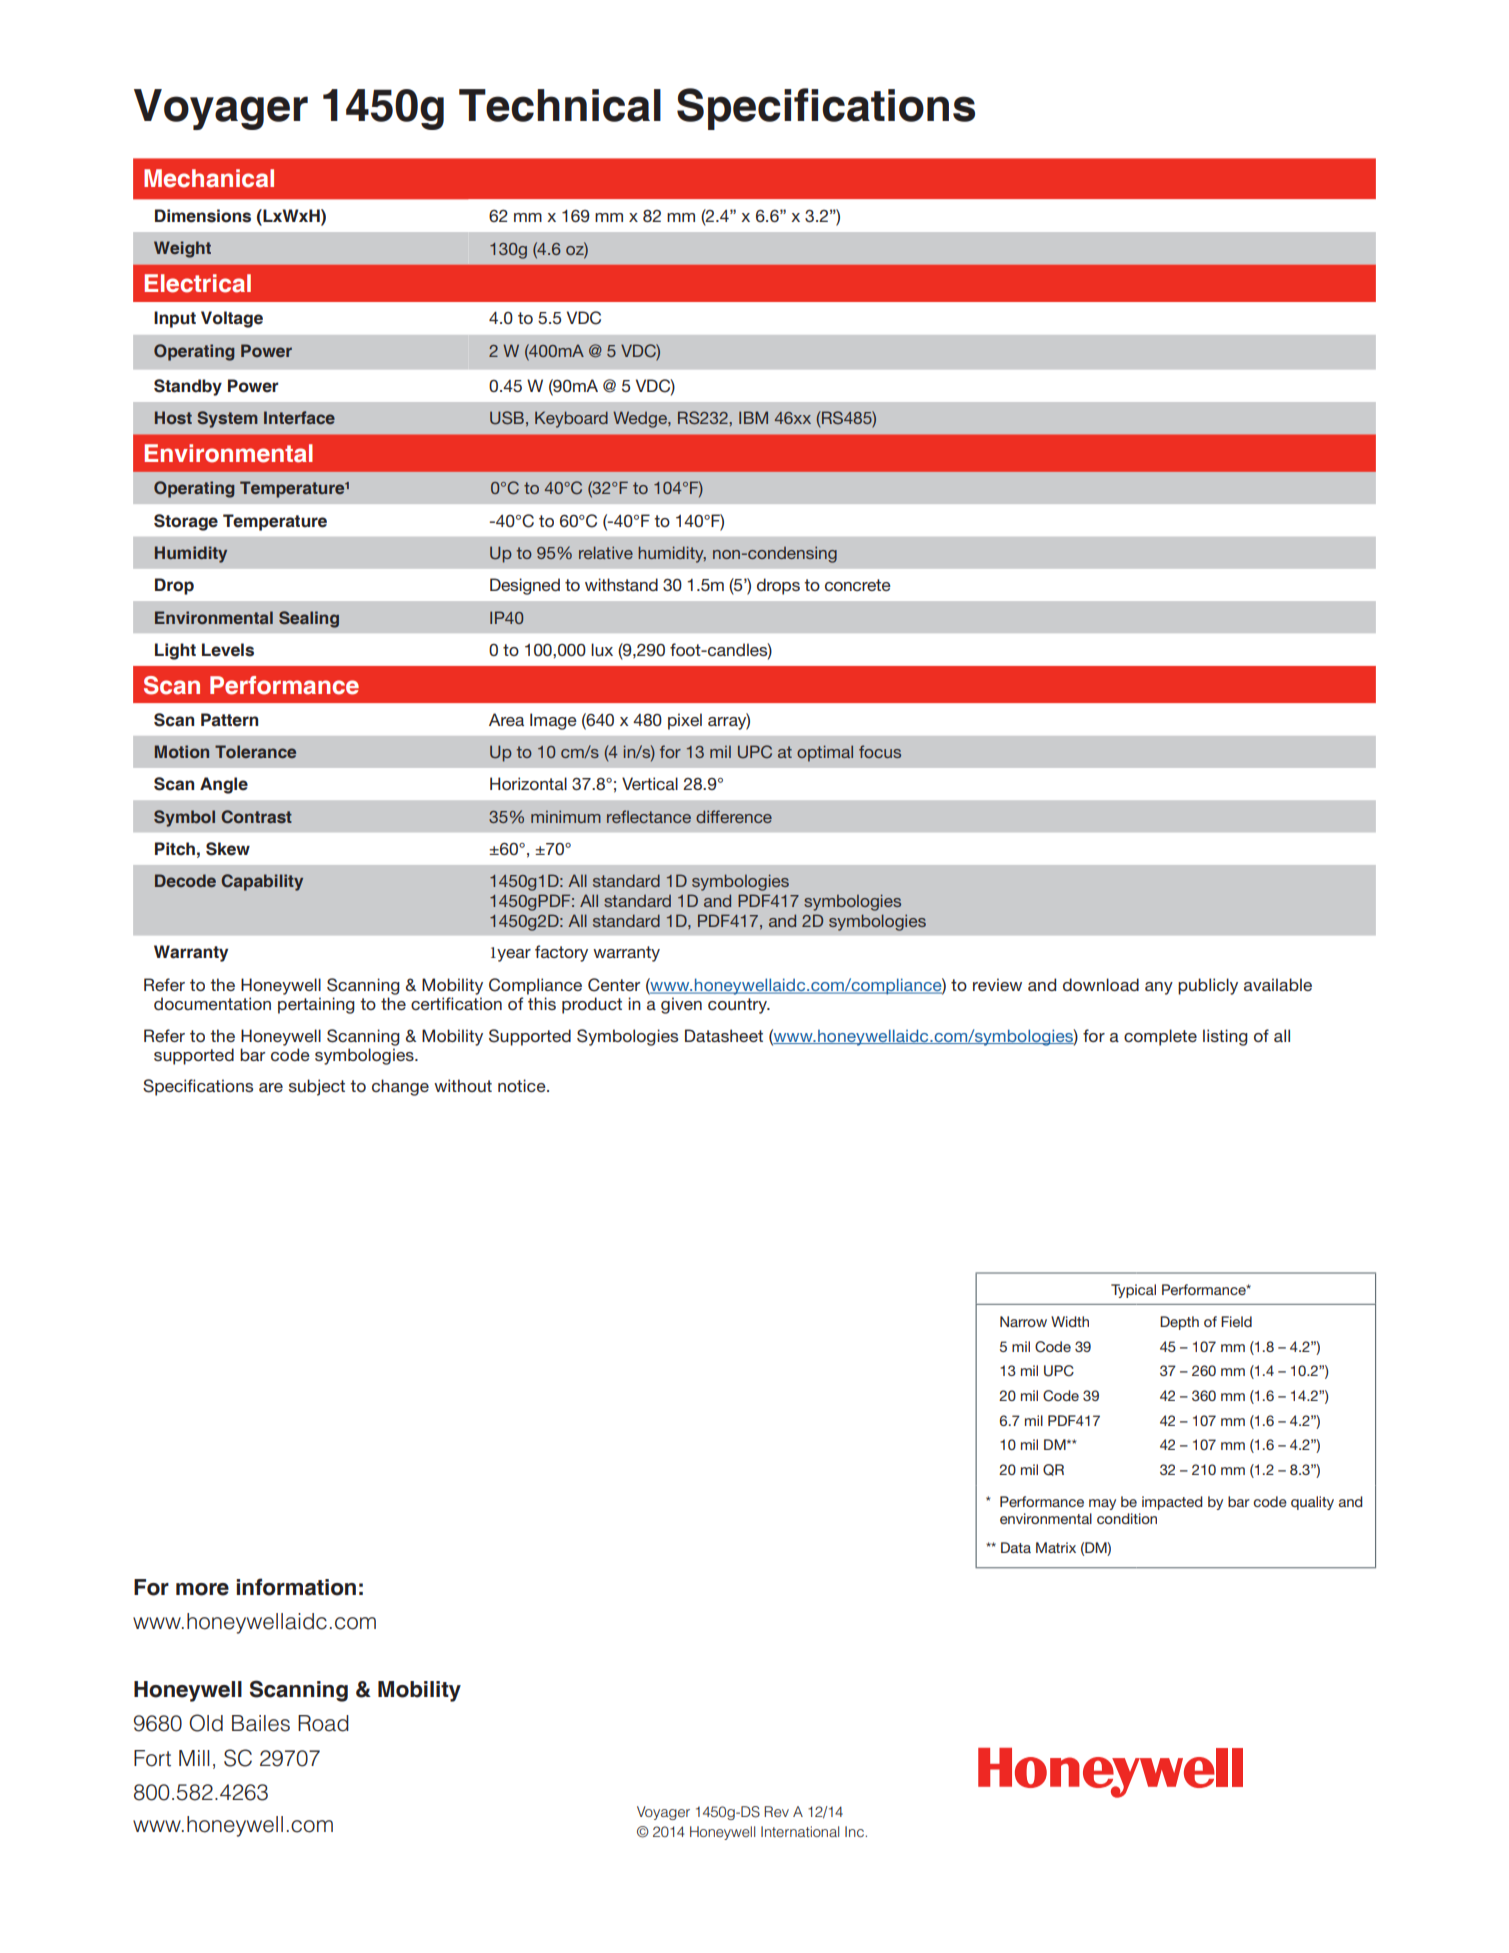 The width and height of the screenshot is (1509, 1953). What do you see at coordinates (209, 178) in the screenshot?
I see `Mechanical` at bounding box center [209, 178].
